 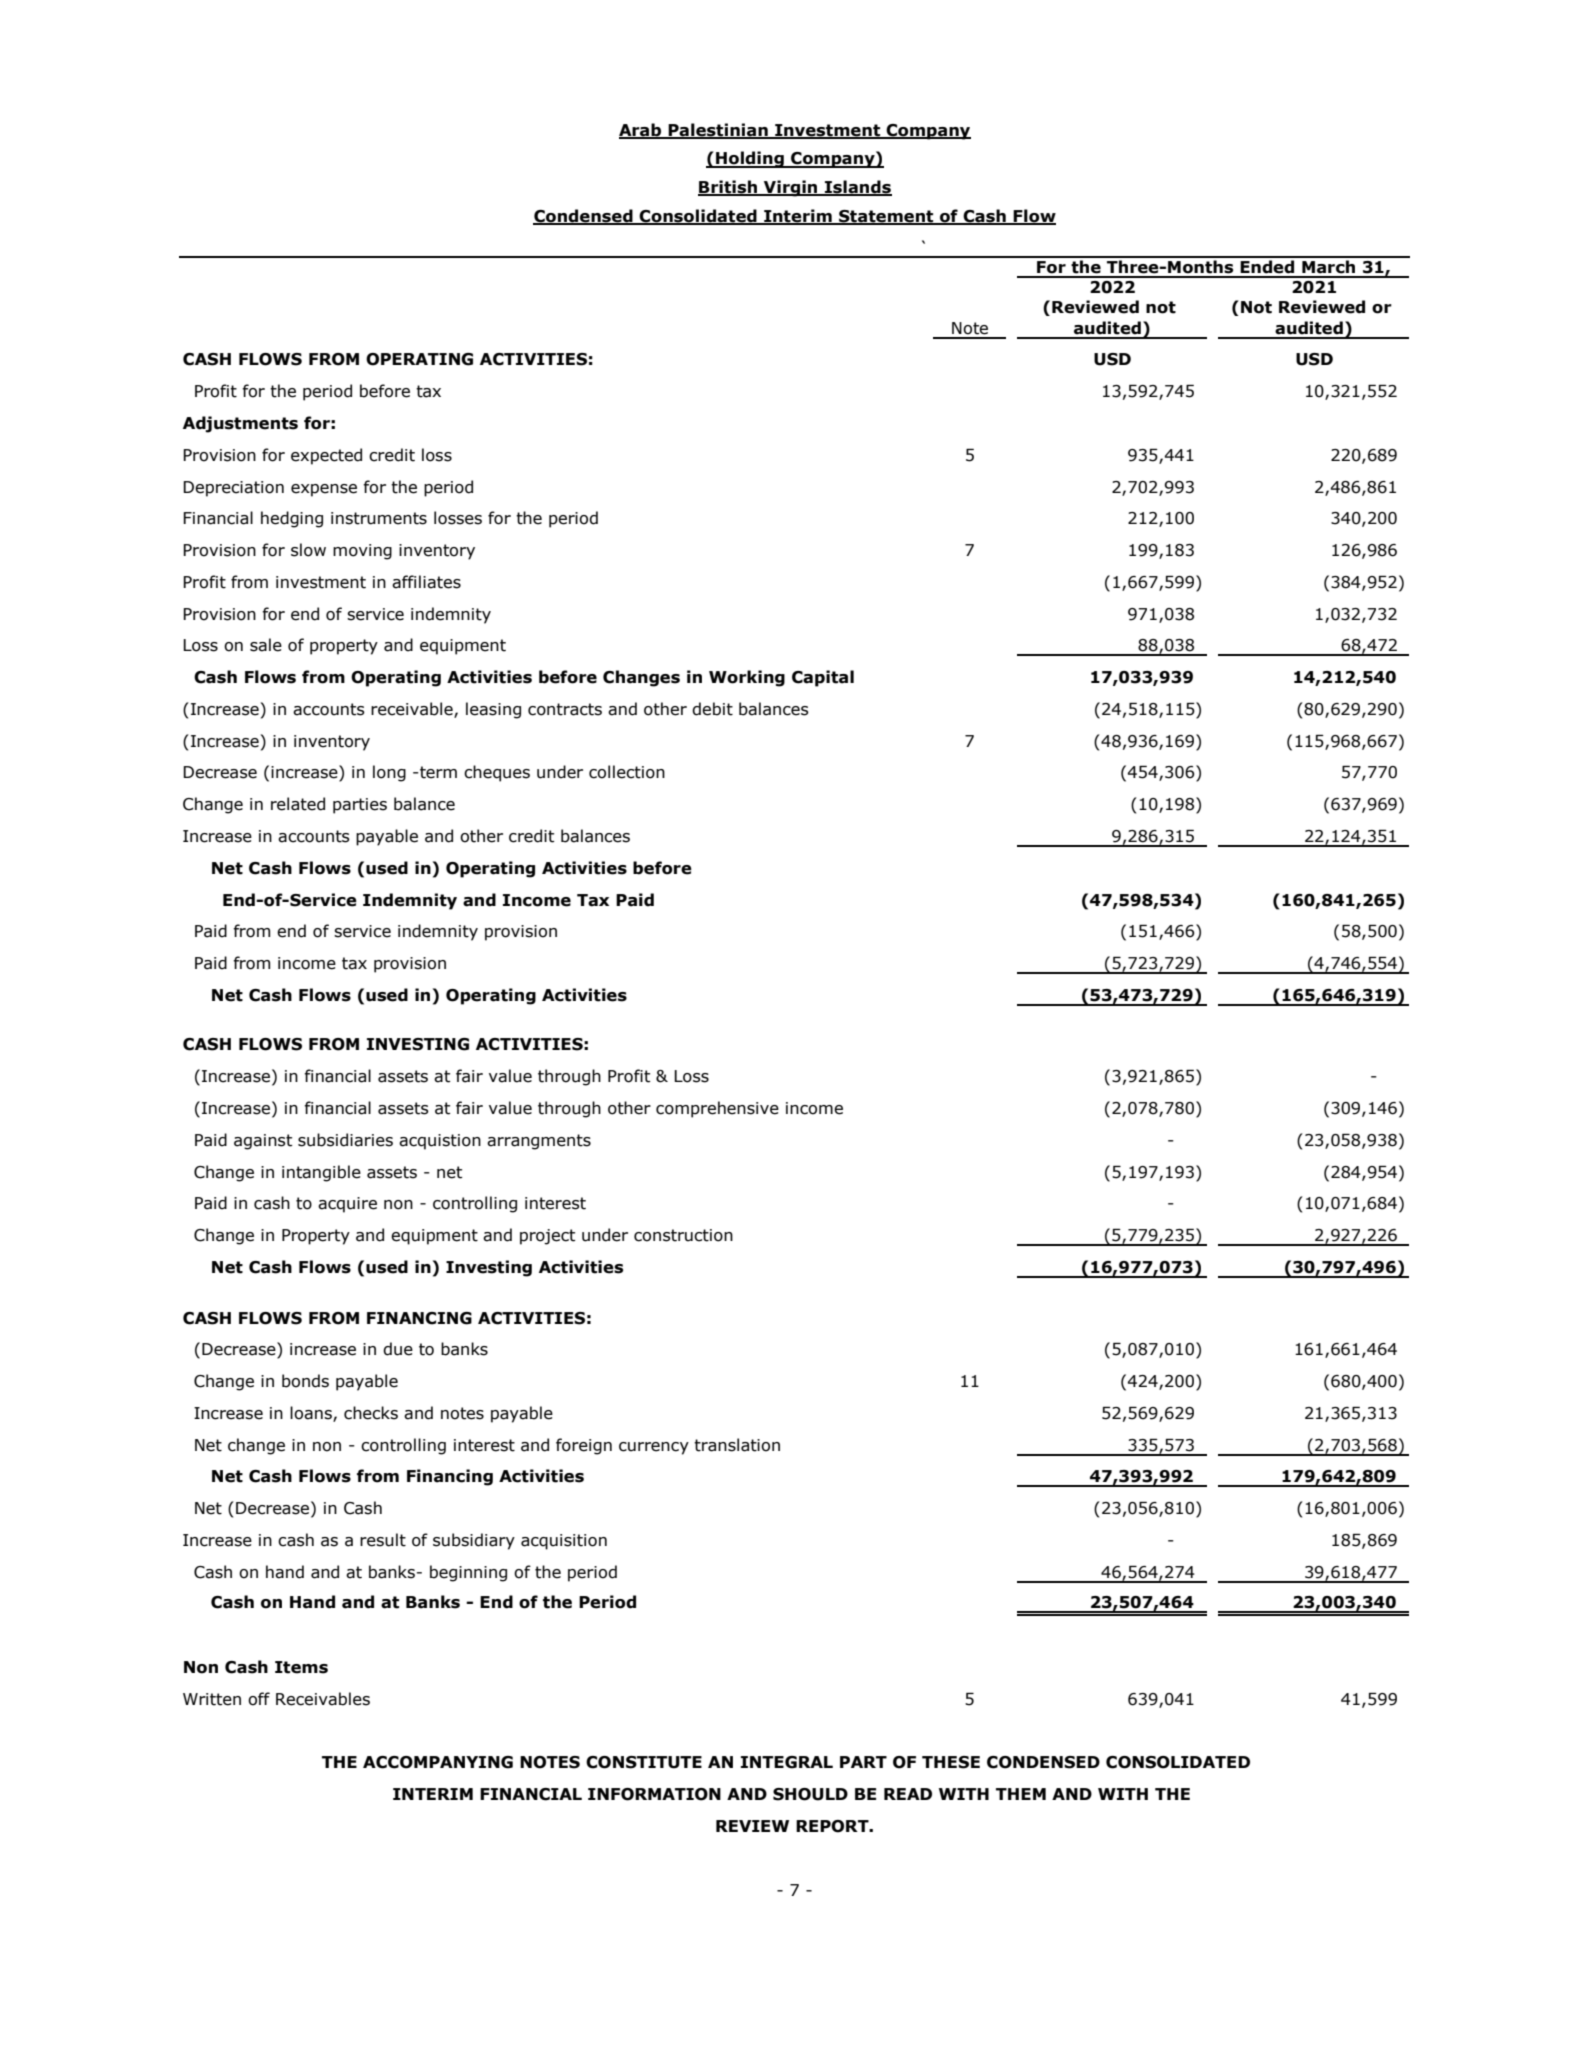 What do you see at coordinates (951, 1762) in the document?
I see `THESE` at bounding box center [951, 1762].
